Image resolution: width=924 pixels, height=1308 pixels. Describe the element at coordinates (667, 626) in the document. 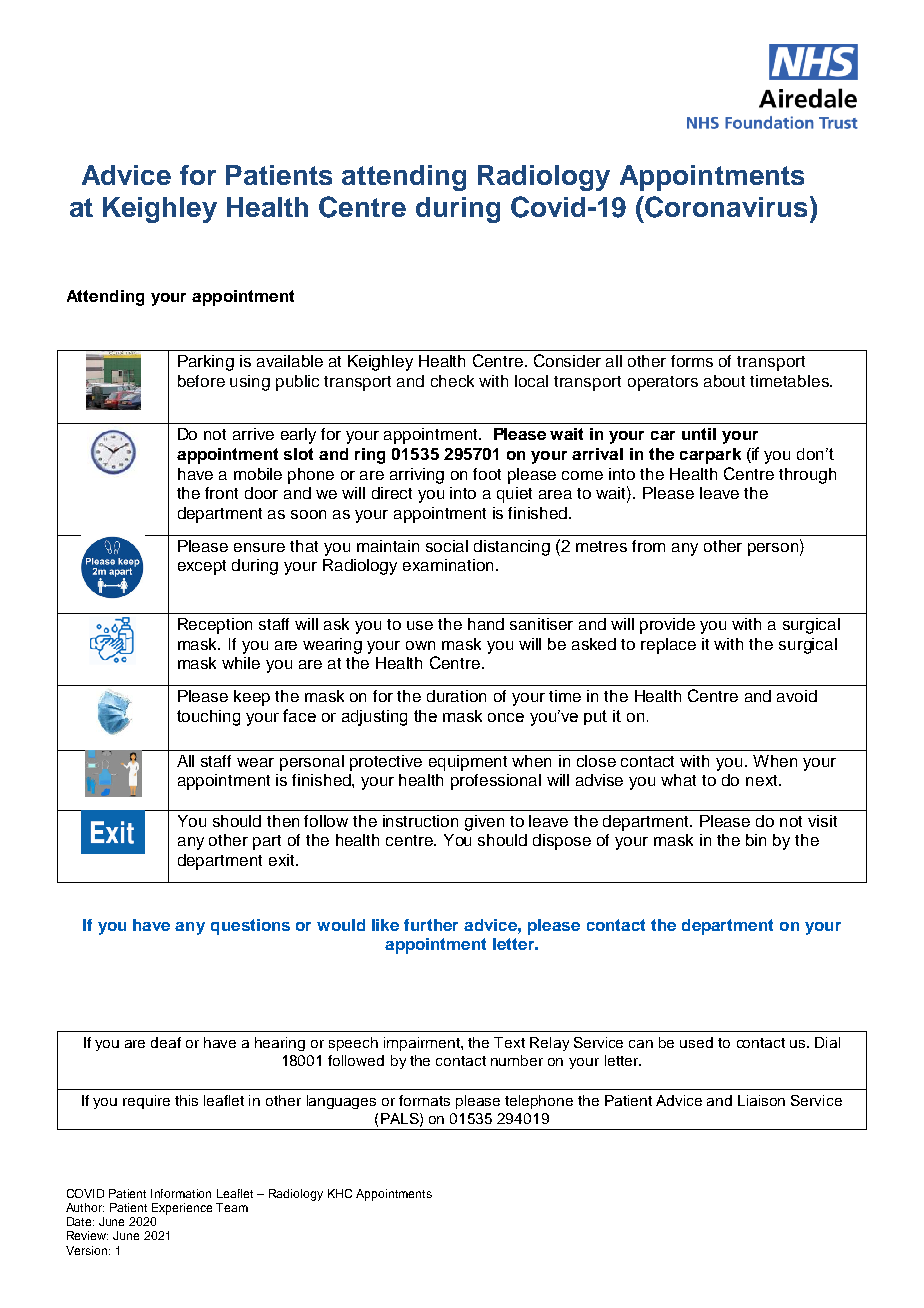

I see `provide` at that location.
